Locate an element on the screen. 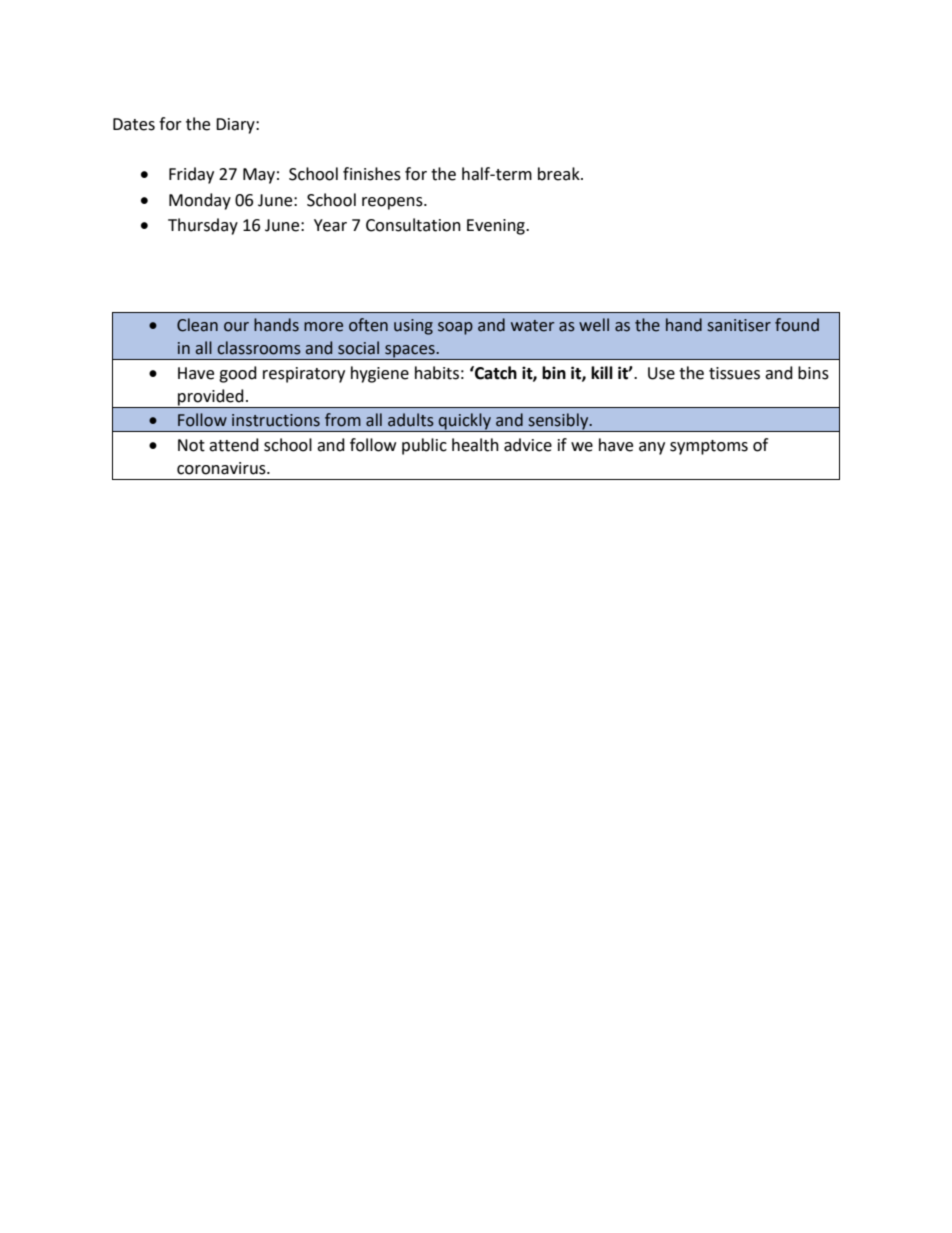 The width and height of the screenshot is (952, 1233). symptoms is located at coordinates (709, 447).
